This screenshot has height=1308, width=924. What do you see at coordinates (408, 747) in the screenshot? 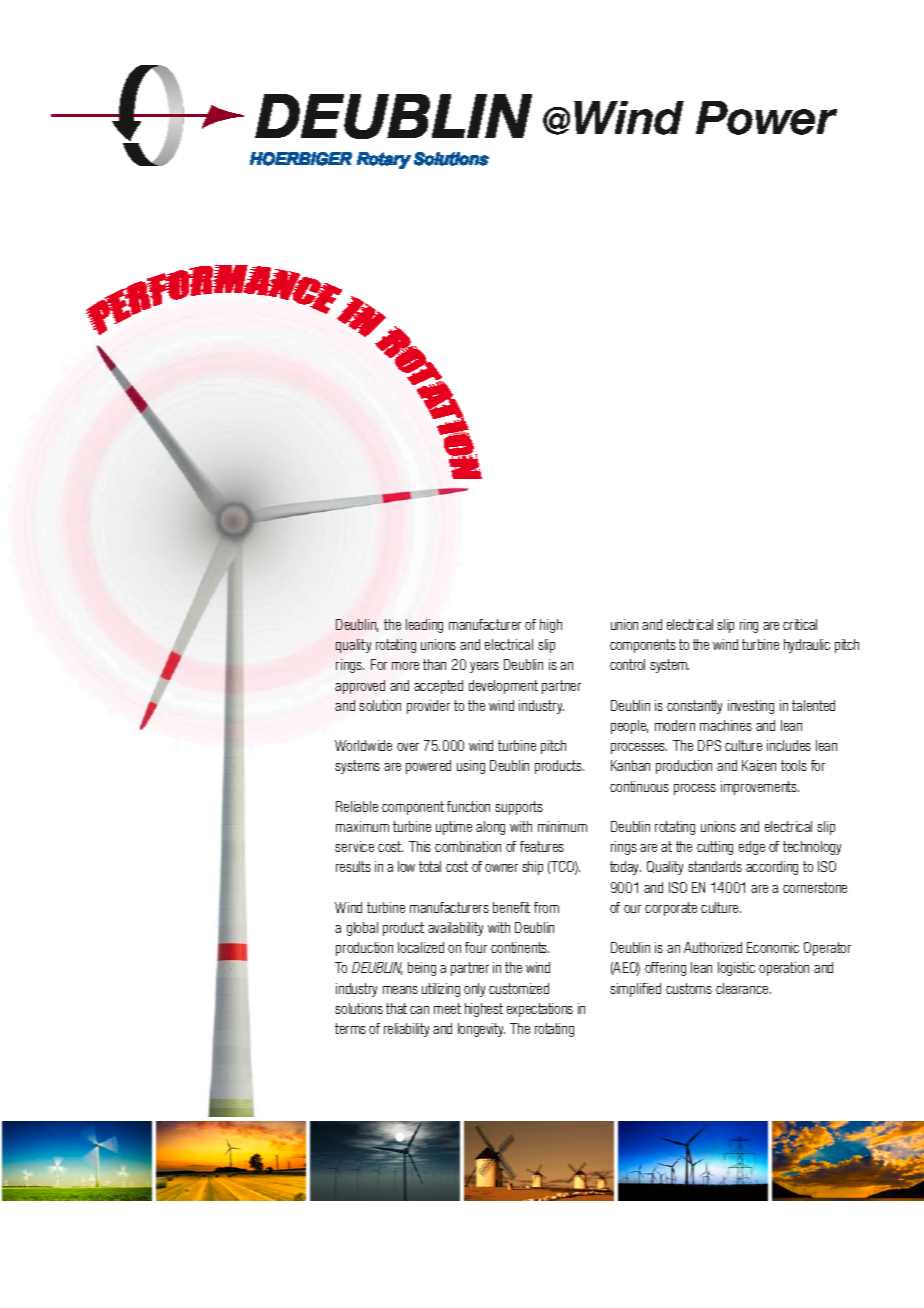
I see `over` at bounding box center [408, 747].
